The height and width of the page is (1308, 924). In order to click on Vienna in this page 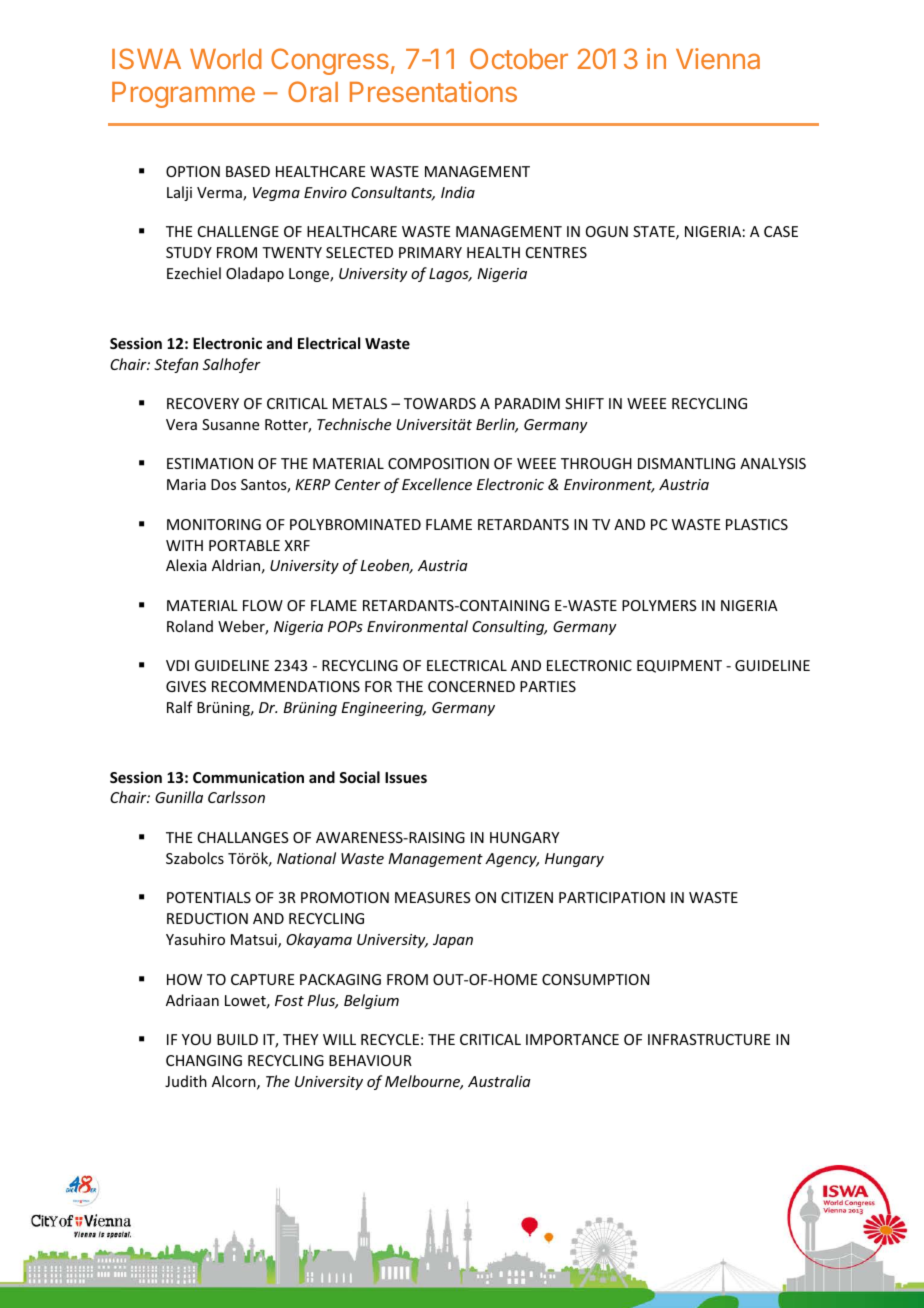, I will do `click(718, 58)`.
